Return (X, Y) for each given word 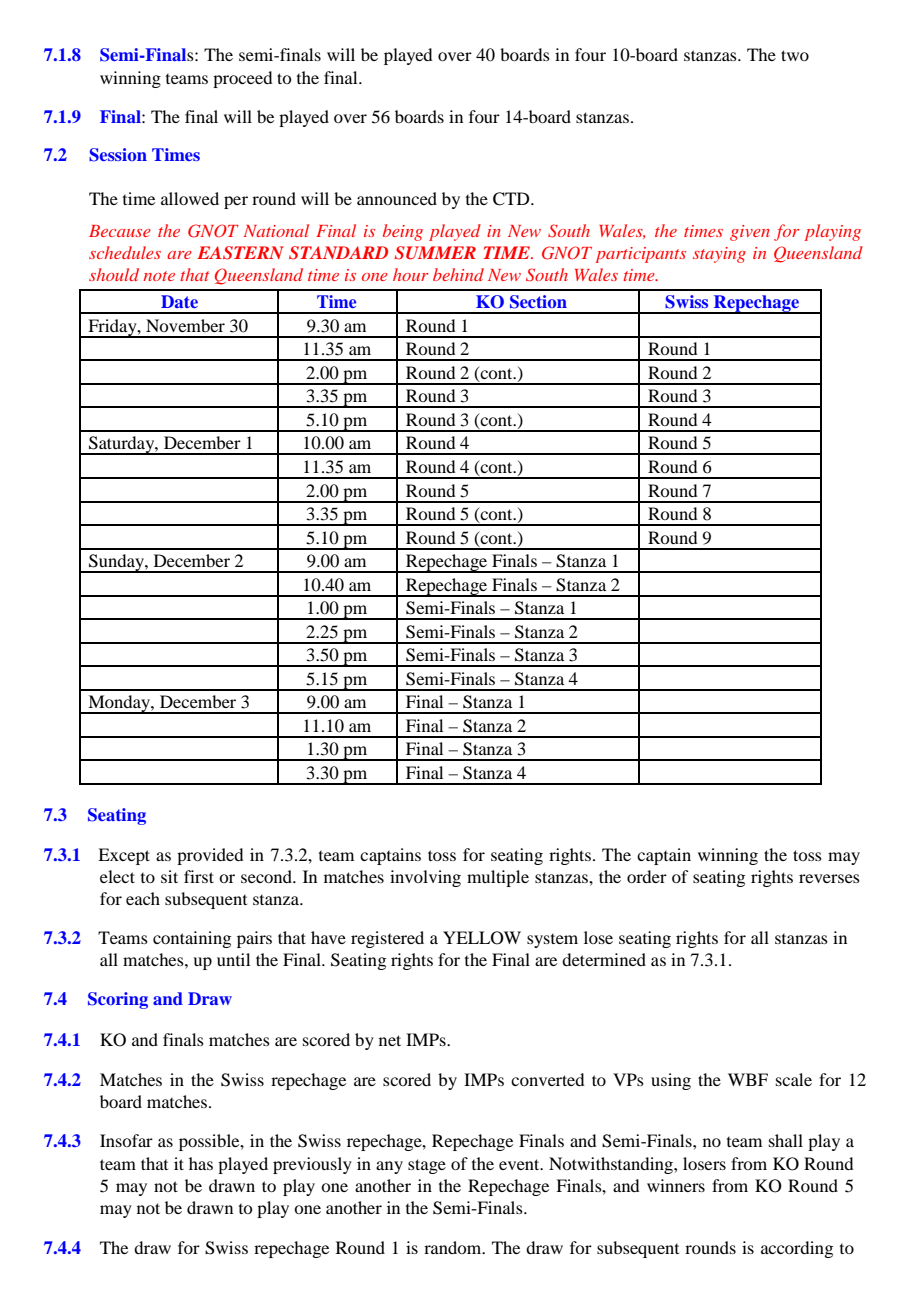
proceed (242, 79)
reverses (829, 878)
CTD (512, 199)
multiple (498, 878)
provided (210, 856)
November (185, 325)
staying (719, 255)
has (201, 1163)
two (795, 55)
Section (538, 302)
